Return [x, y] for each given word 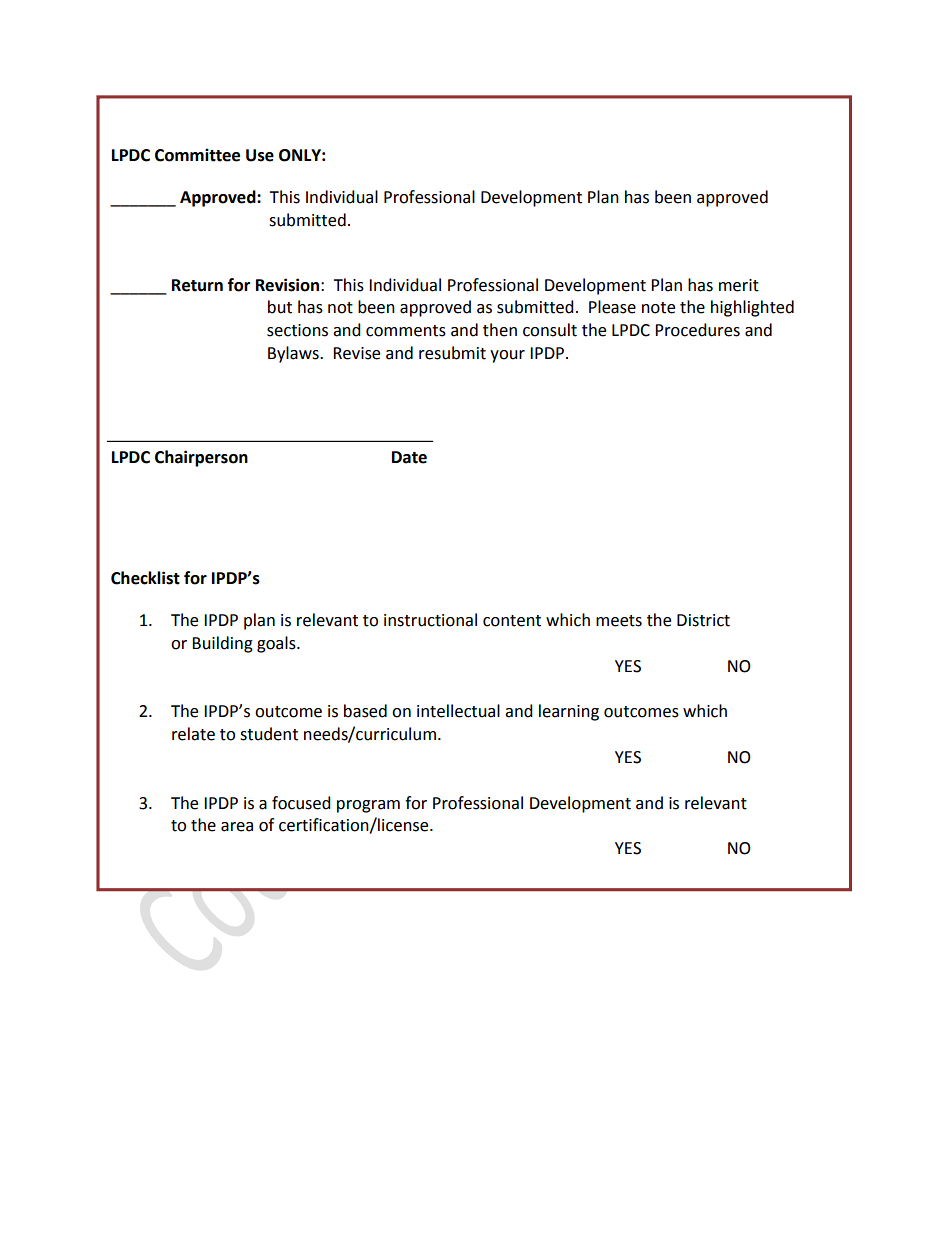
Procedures [697, 330]
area [237, 827]
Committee [197, 155]
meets [619, 621]
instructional [430, 620]
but [280, 307]
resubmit [452, 353]
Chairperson [201, 458]
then [500, 330]
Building [222, 644]
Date [409, 457]
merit [739, 285]
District [703, 620]
